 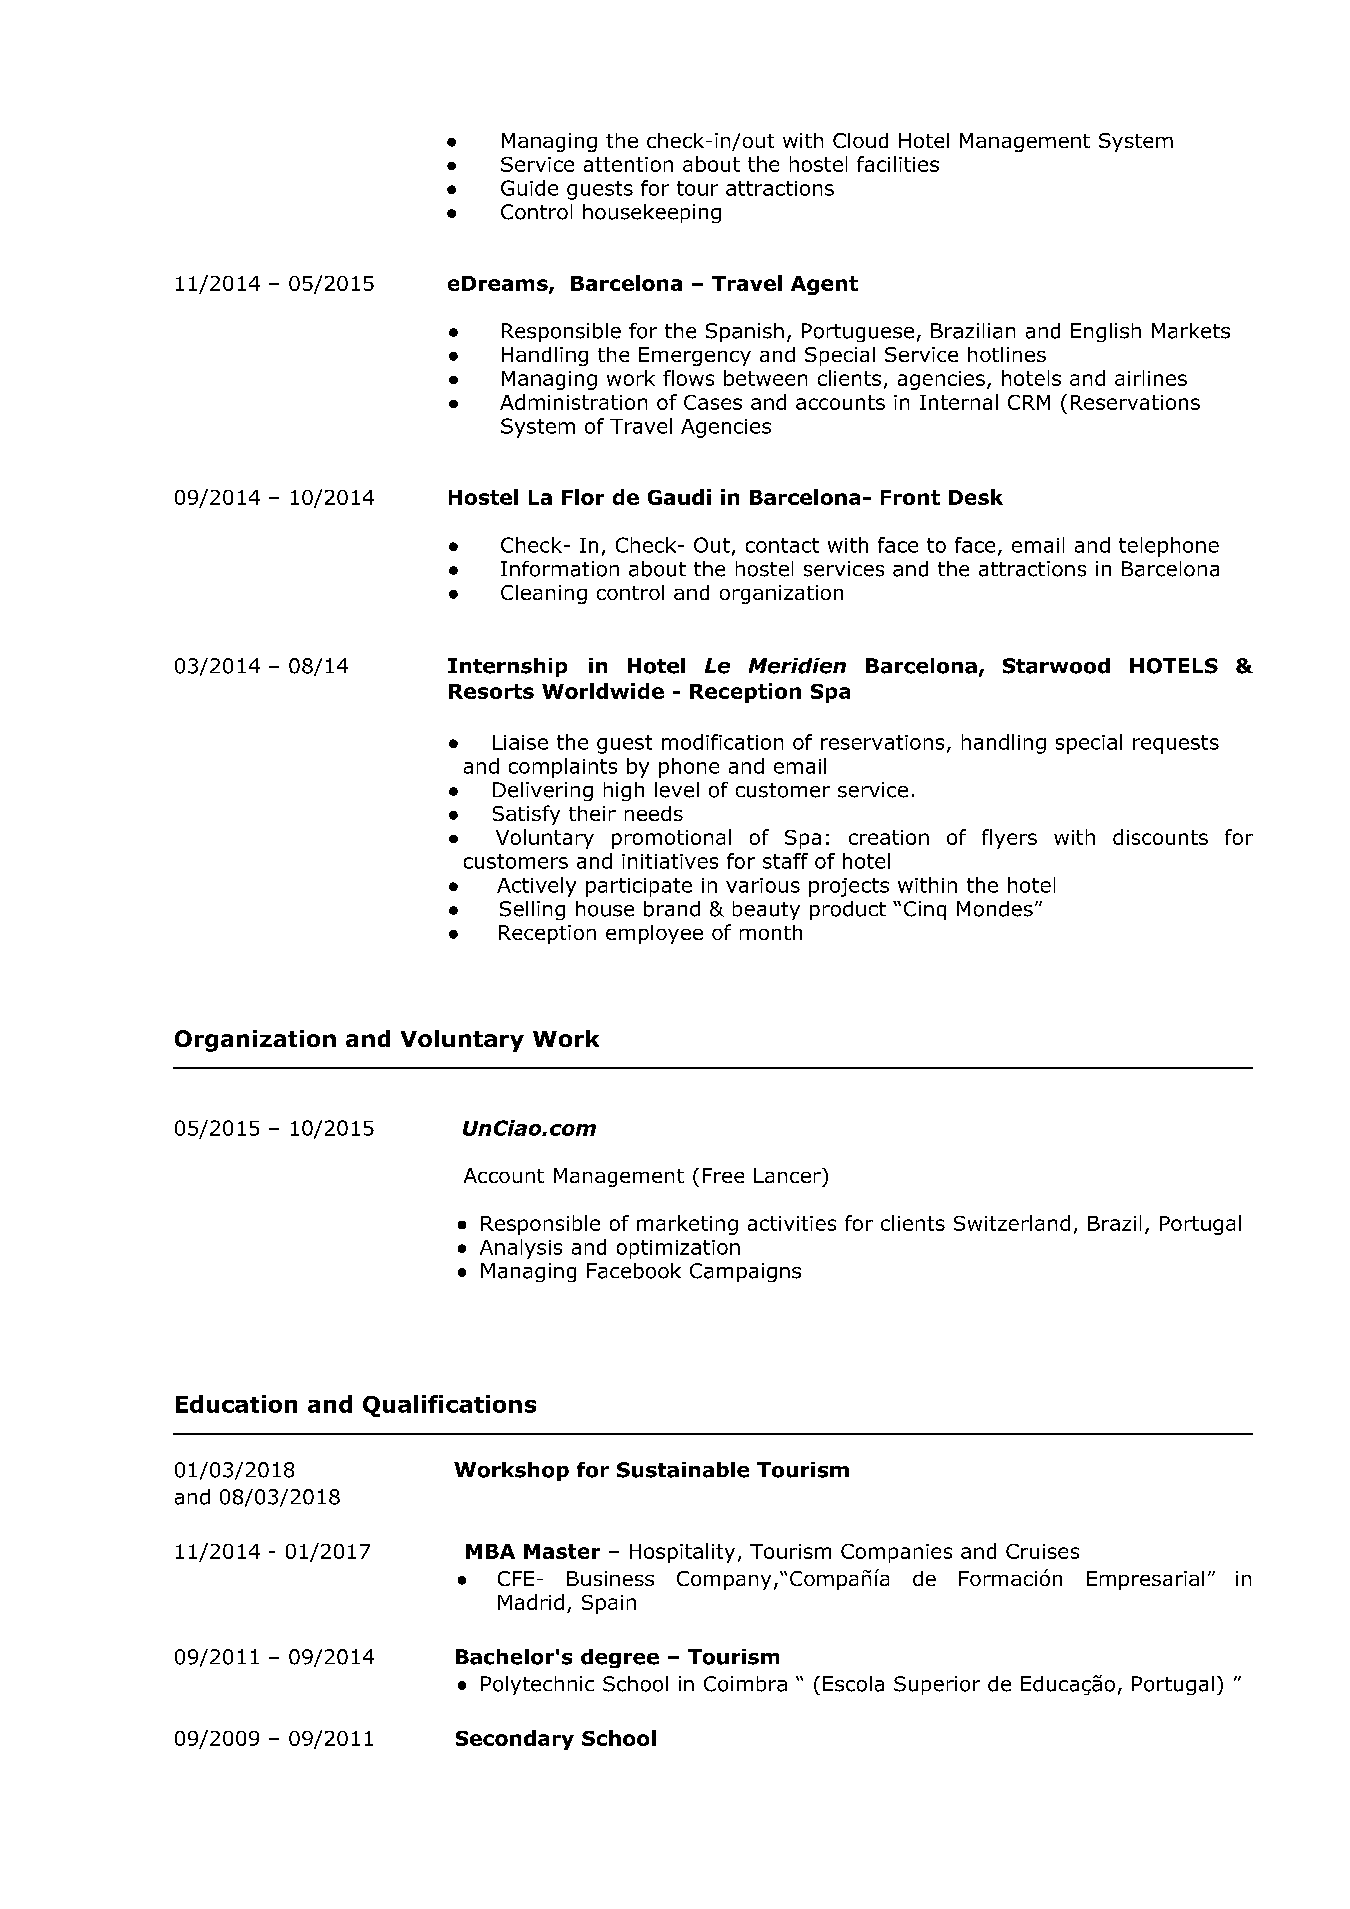 What do you see at coordinates (532, 910) in the image?
I see `Selling` at bounding box center [532, 910].
